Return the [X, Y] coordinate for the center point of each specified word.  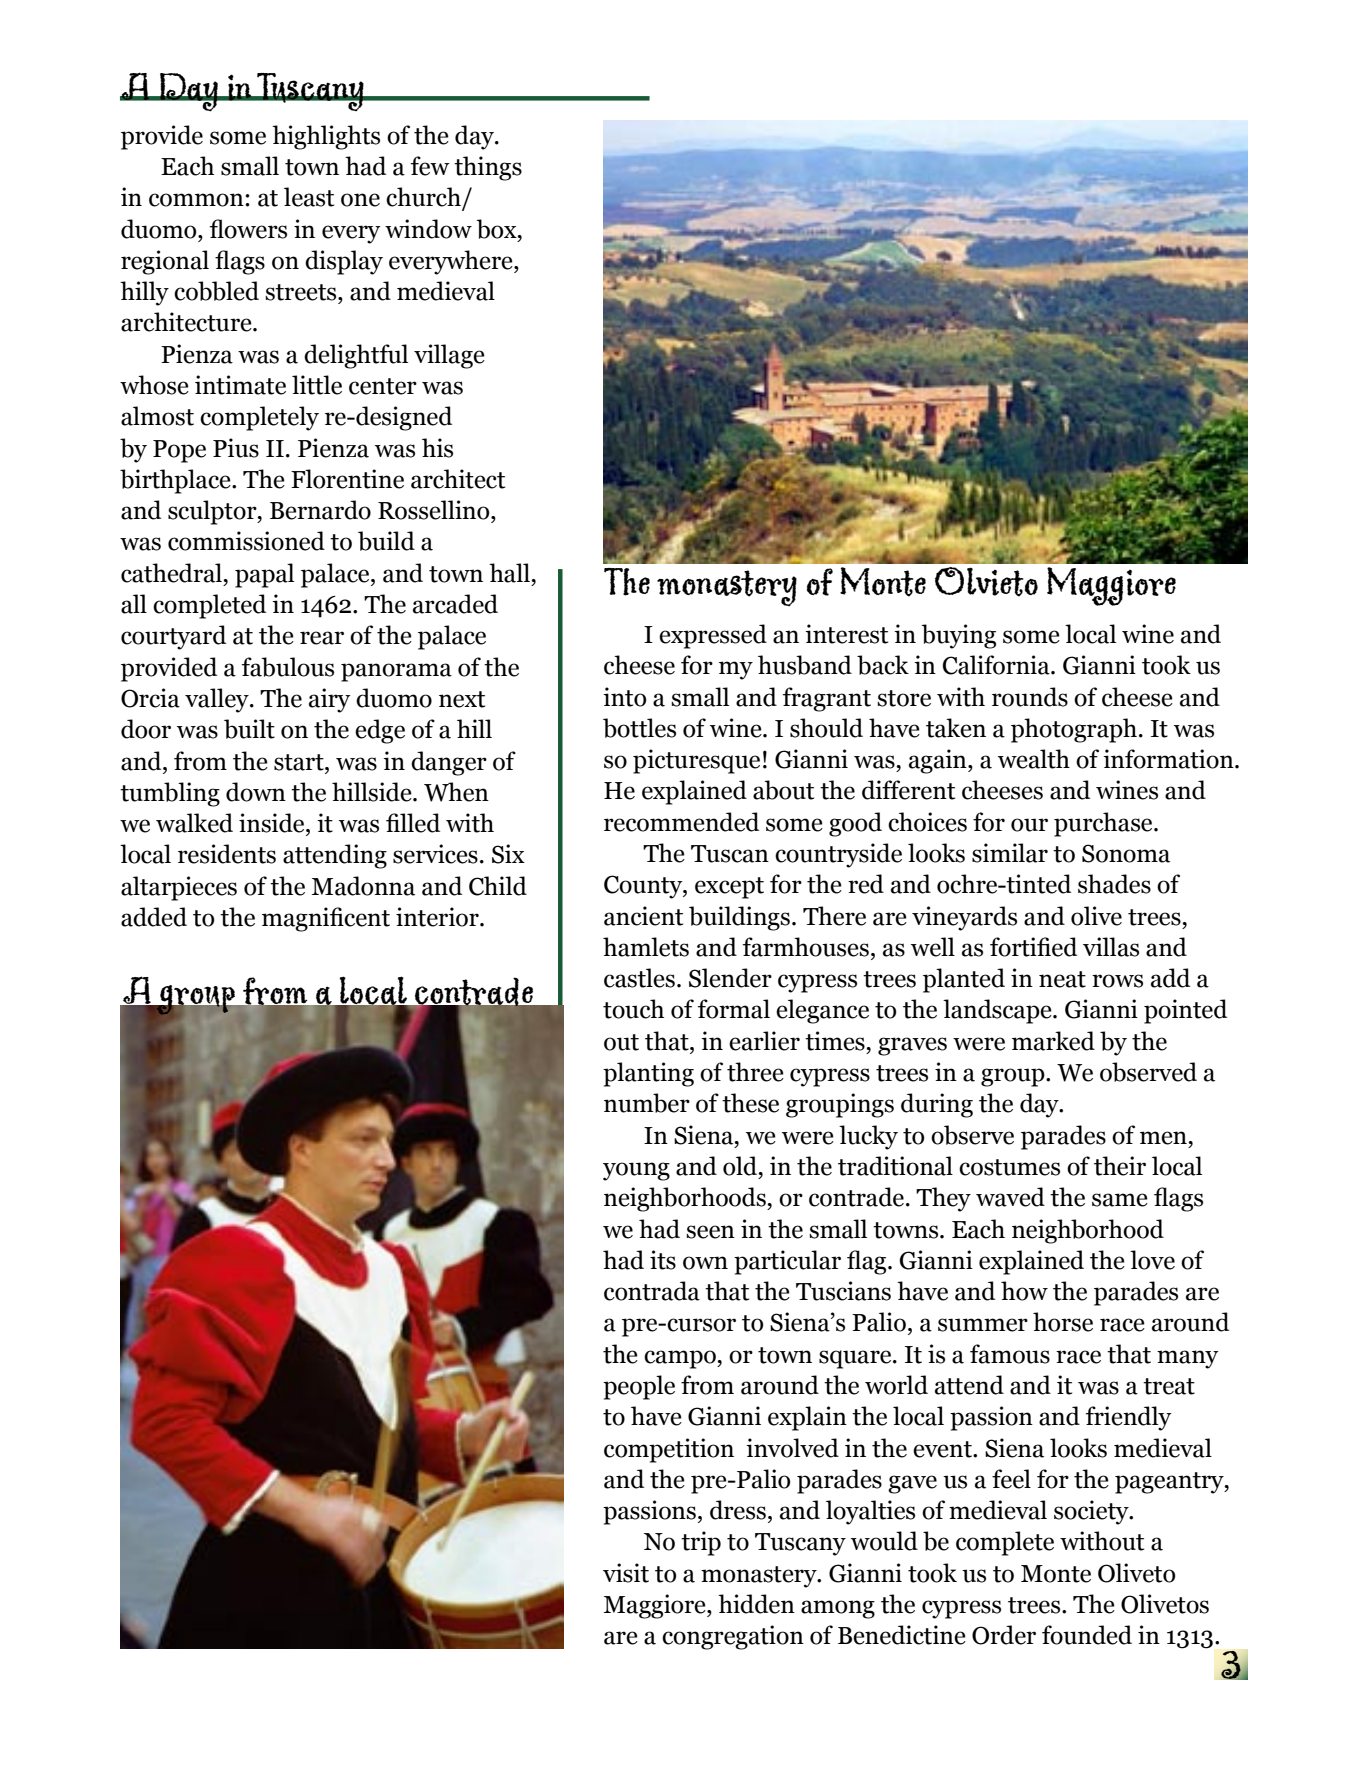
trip [701, 1543]
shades [1114, 884]
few [430, 166]
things [488, 168]
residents [227, 854]
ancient [643, 916]
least [309, 197]
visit [626, 1573]
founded [1087, 1635]
